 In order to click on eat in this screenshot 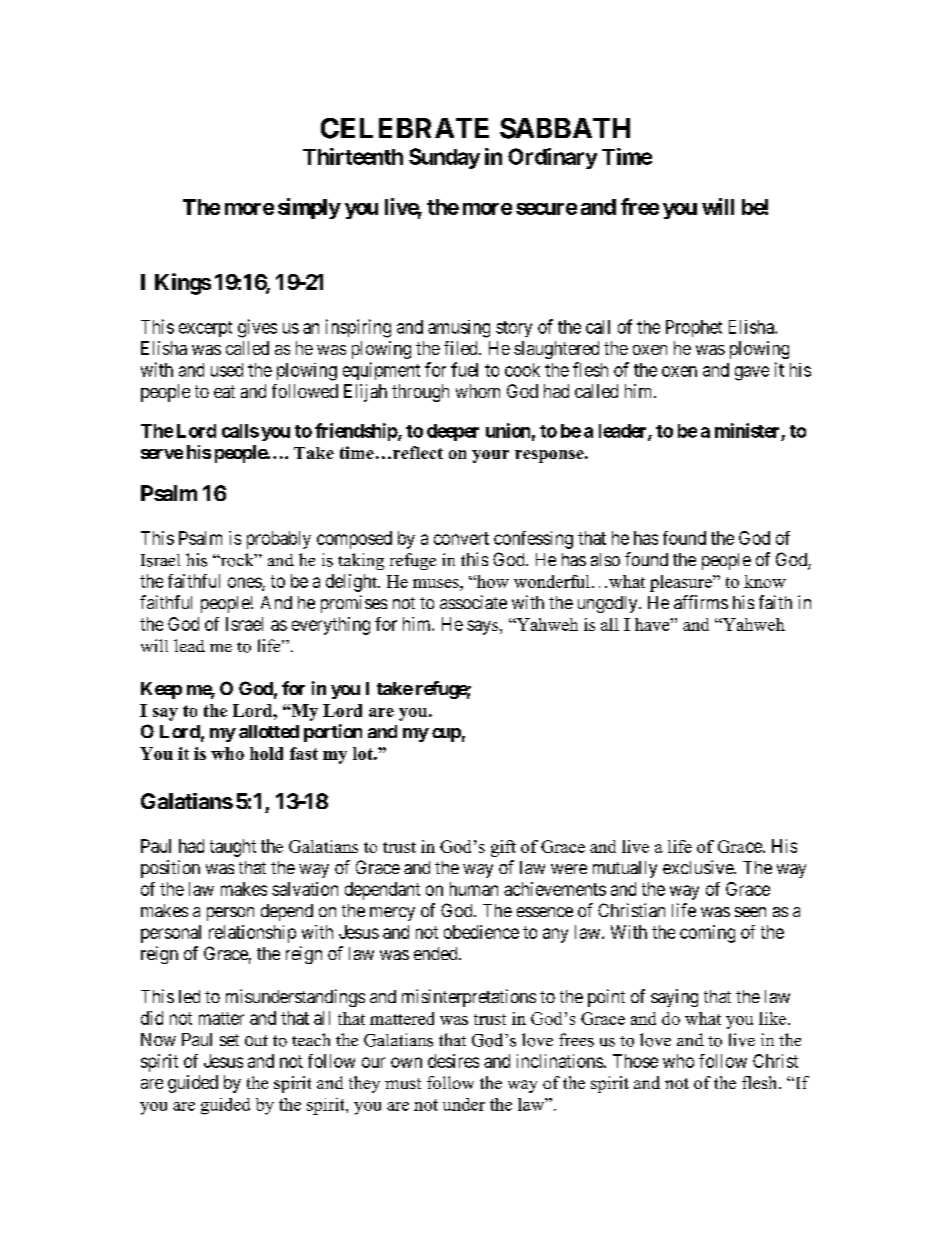, I will do `click(224, 391)`.
